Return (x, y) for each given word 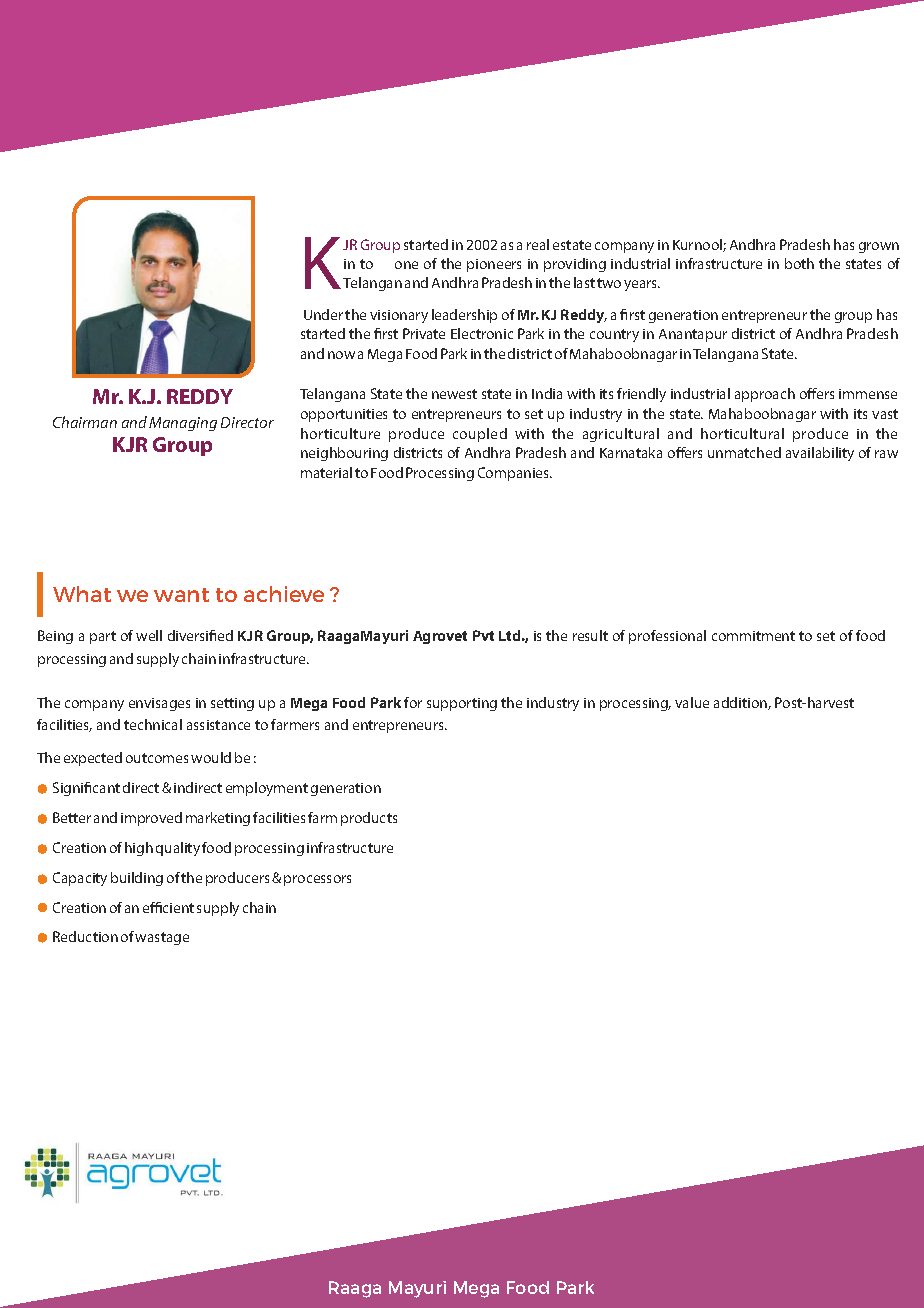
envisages (159, 704)
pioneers (494, 265)
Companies (515, 474)
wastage (162, 938)
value (692, 702)
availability (820, 454)
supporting (462, 704)
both (799, 263)
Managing (183, 424)
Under (323, 314)
